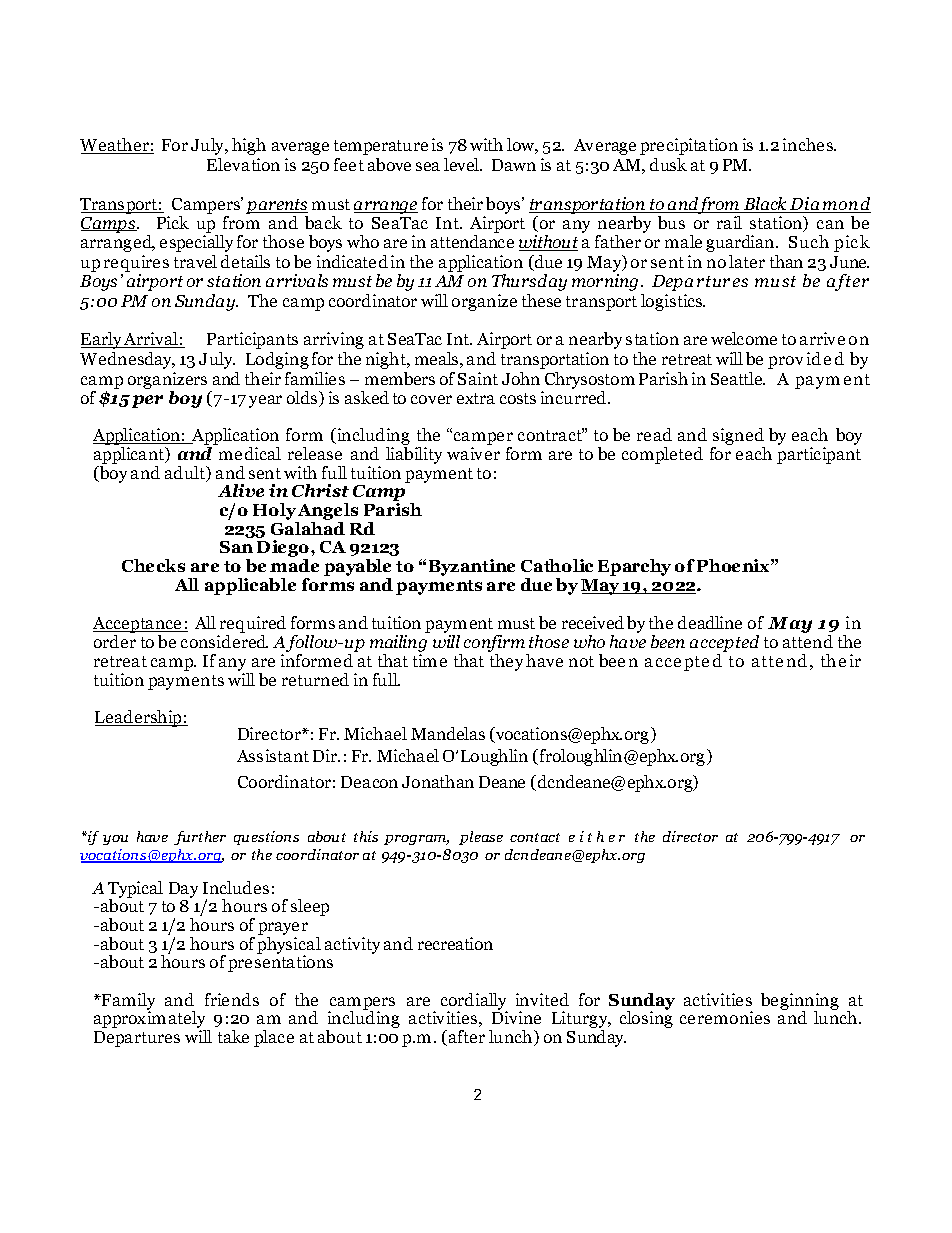  I want to click on cordially, so click(474, 1003).
